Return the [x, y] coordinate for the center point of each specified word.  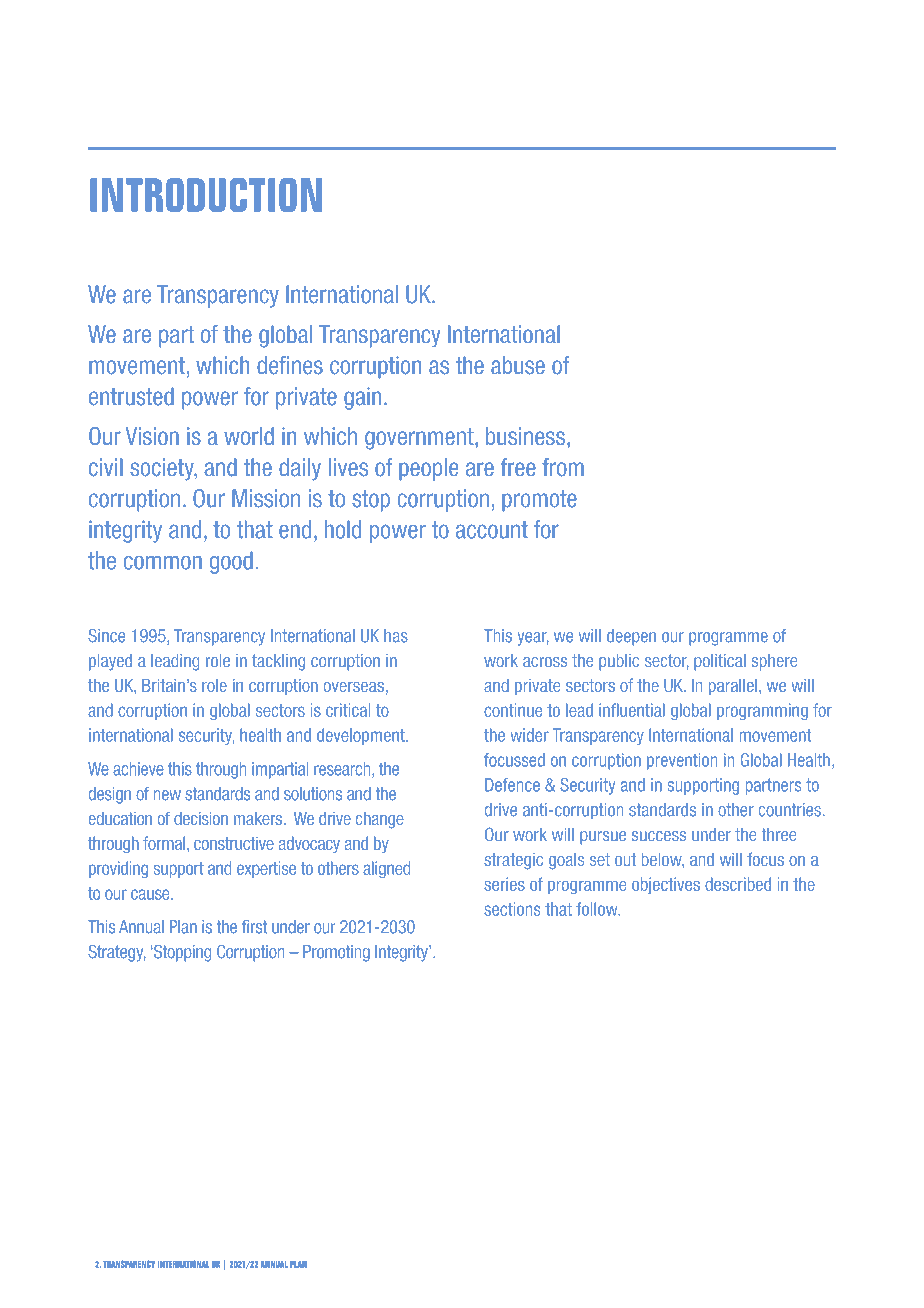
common [163, 563]
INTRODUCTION [206, 195]
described [738, 884]
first [254, 927]
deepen [631, 637]
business [525, 436]
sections [512, 909]
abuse [518, 365]
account [492, 530]
